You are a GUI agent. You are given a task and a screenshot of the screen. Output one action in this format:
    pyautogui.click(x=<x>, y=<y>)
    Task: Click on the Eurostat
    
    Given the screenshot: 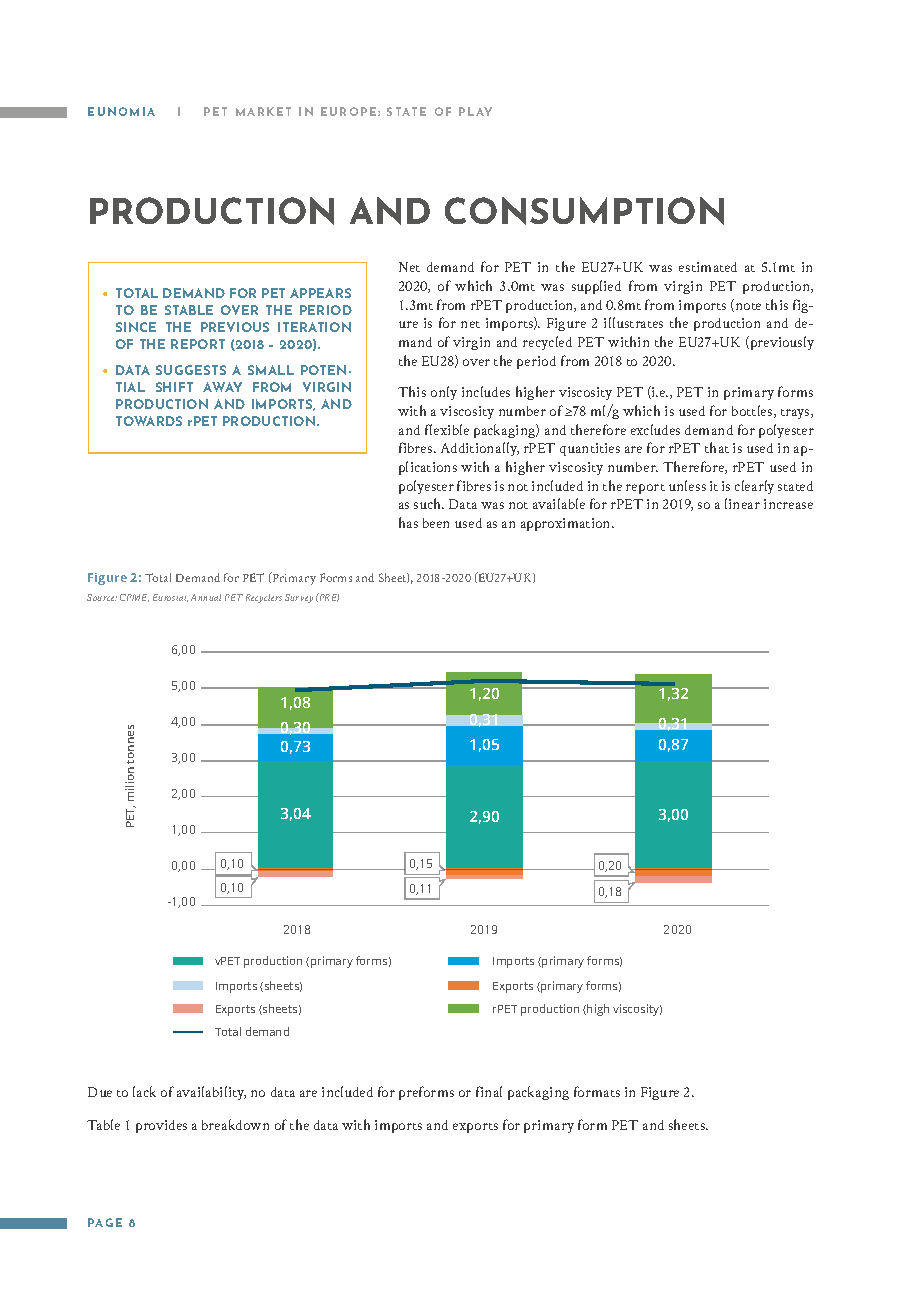 What is the action you would take?
    pyautogui.click(x=170, y=598)
